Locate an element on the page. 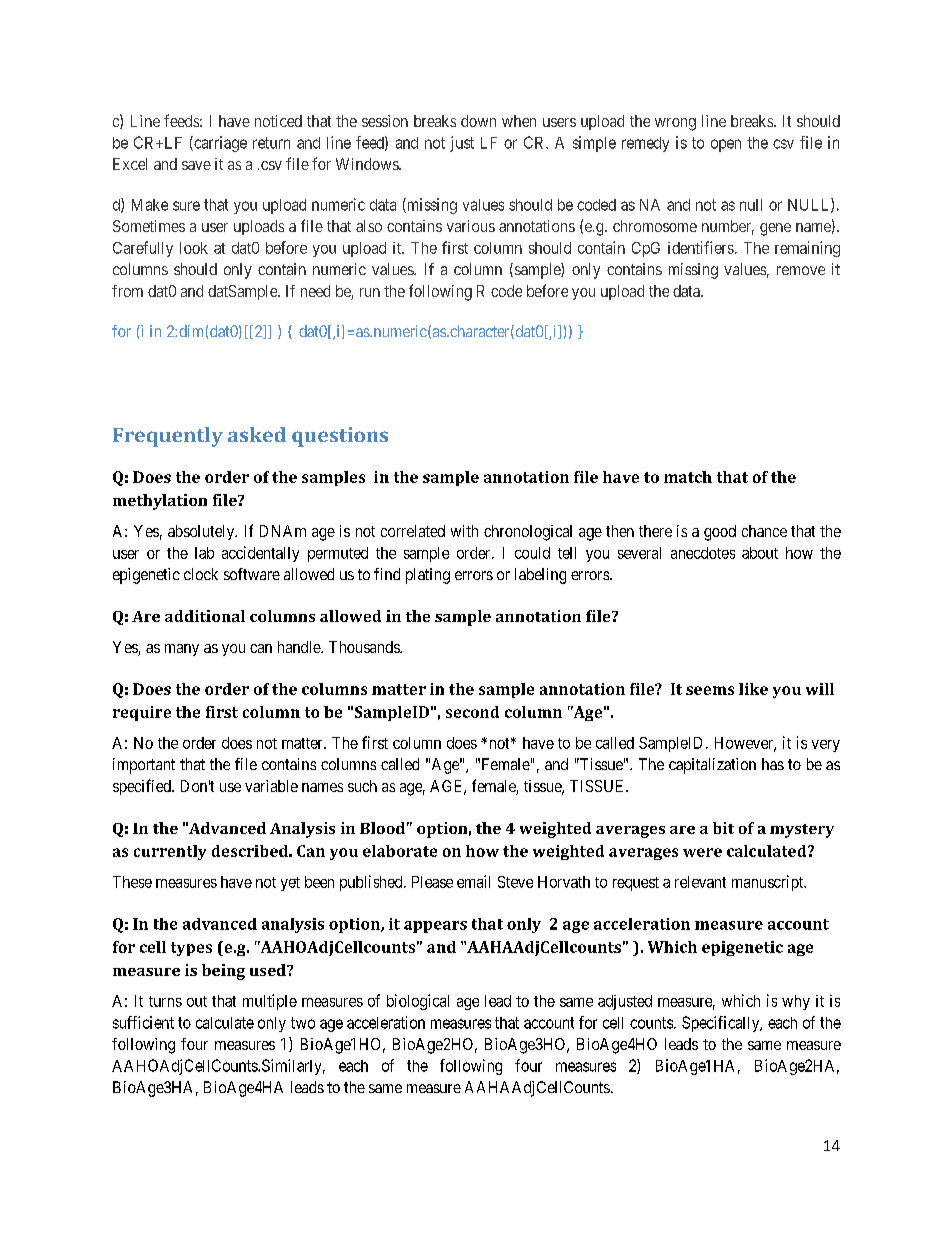 Image resolution: width=952 pixels, height=1233 pixels. like is located at coordinates (753, 689).
